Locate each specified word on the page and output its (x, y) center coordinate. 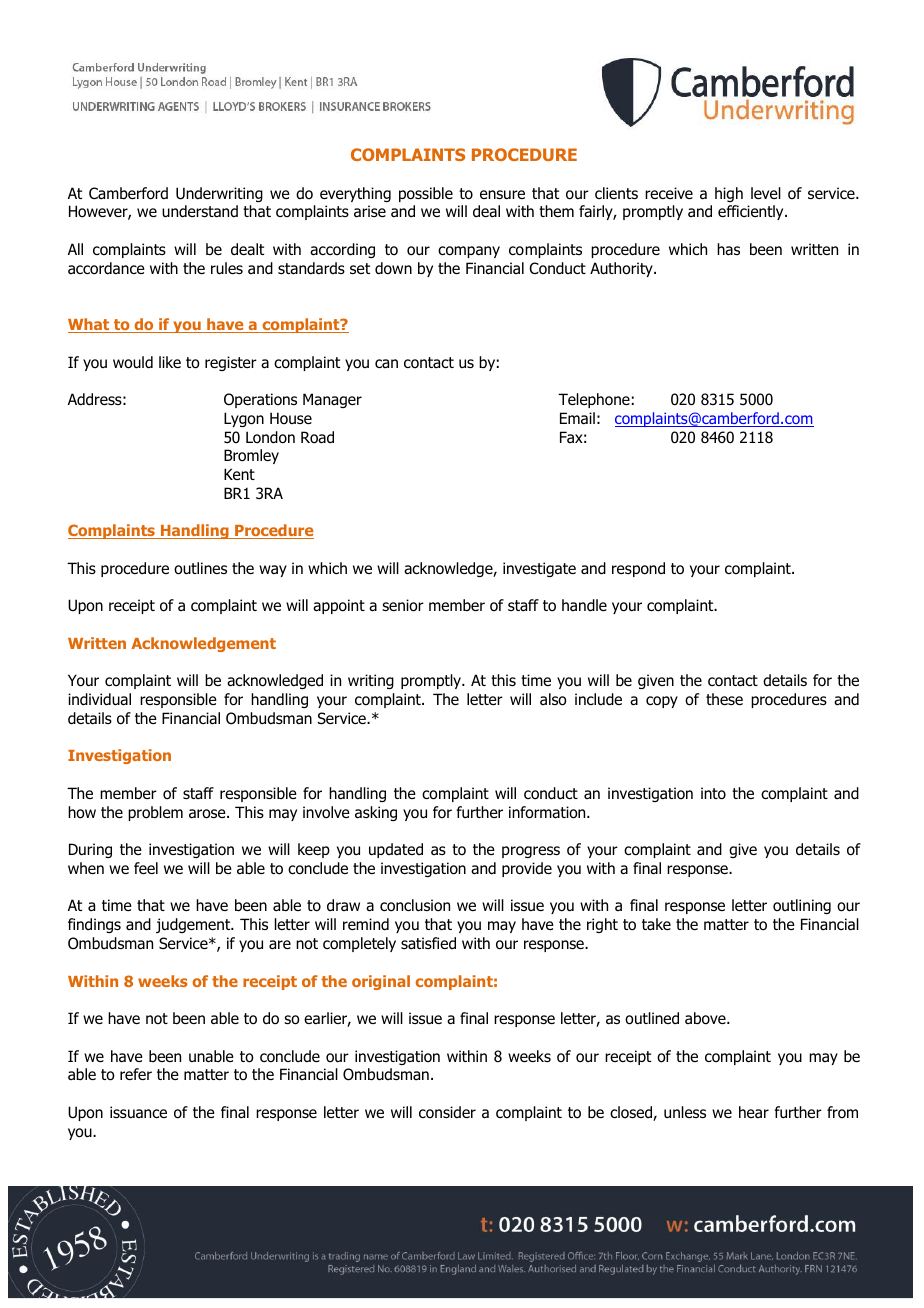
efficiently (752, 212)
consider (447, 1112)
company (469, 252)
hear (754, 1112)
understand (200, 211)
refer (136, 1074)
